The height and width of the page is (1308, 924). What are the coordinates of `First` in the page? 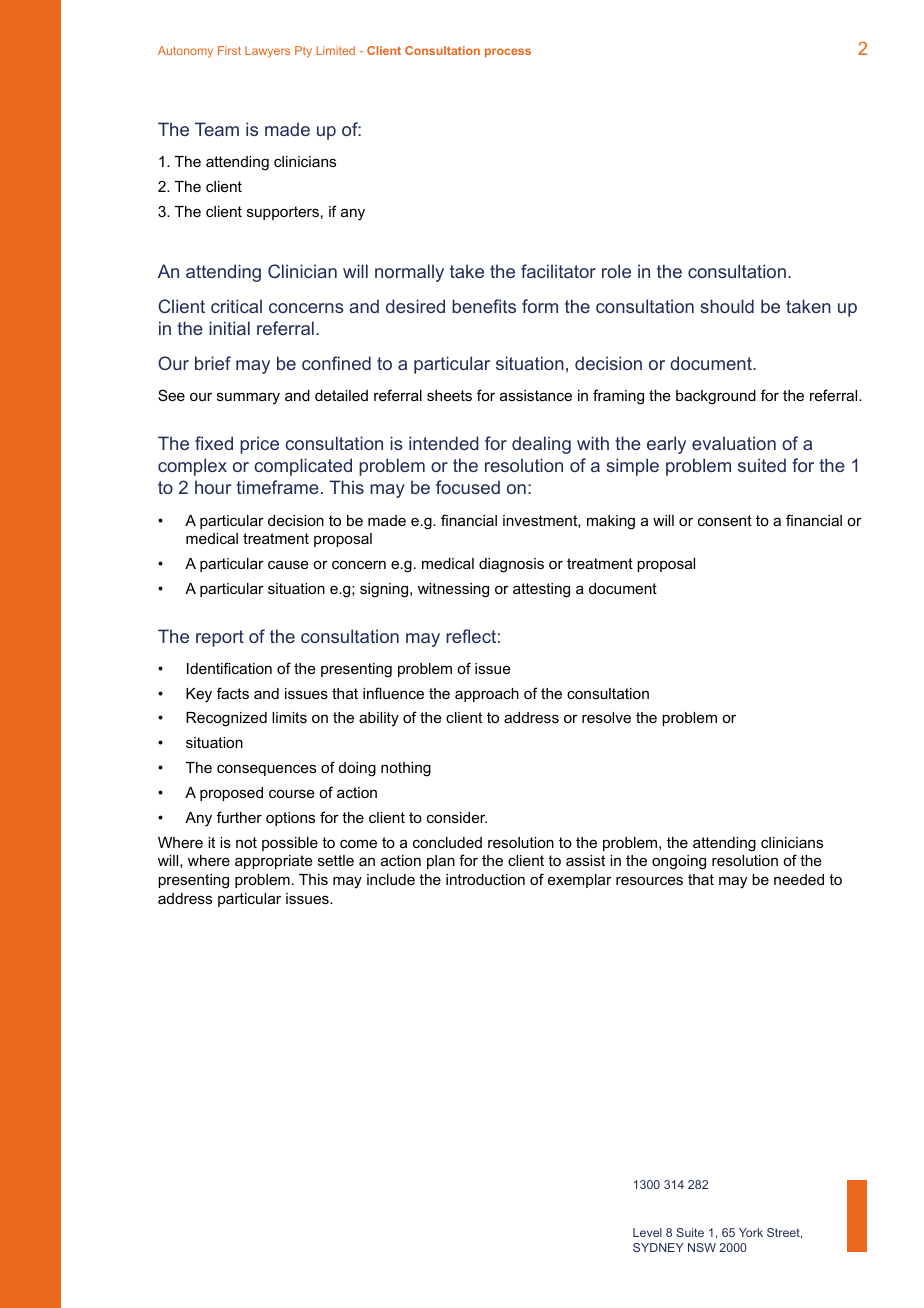 It's located at (229, 50).
